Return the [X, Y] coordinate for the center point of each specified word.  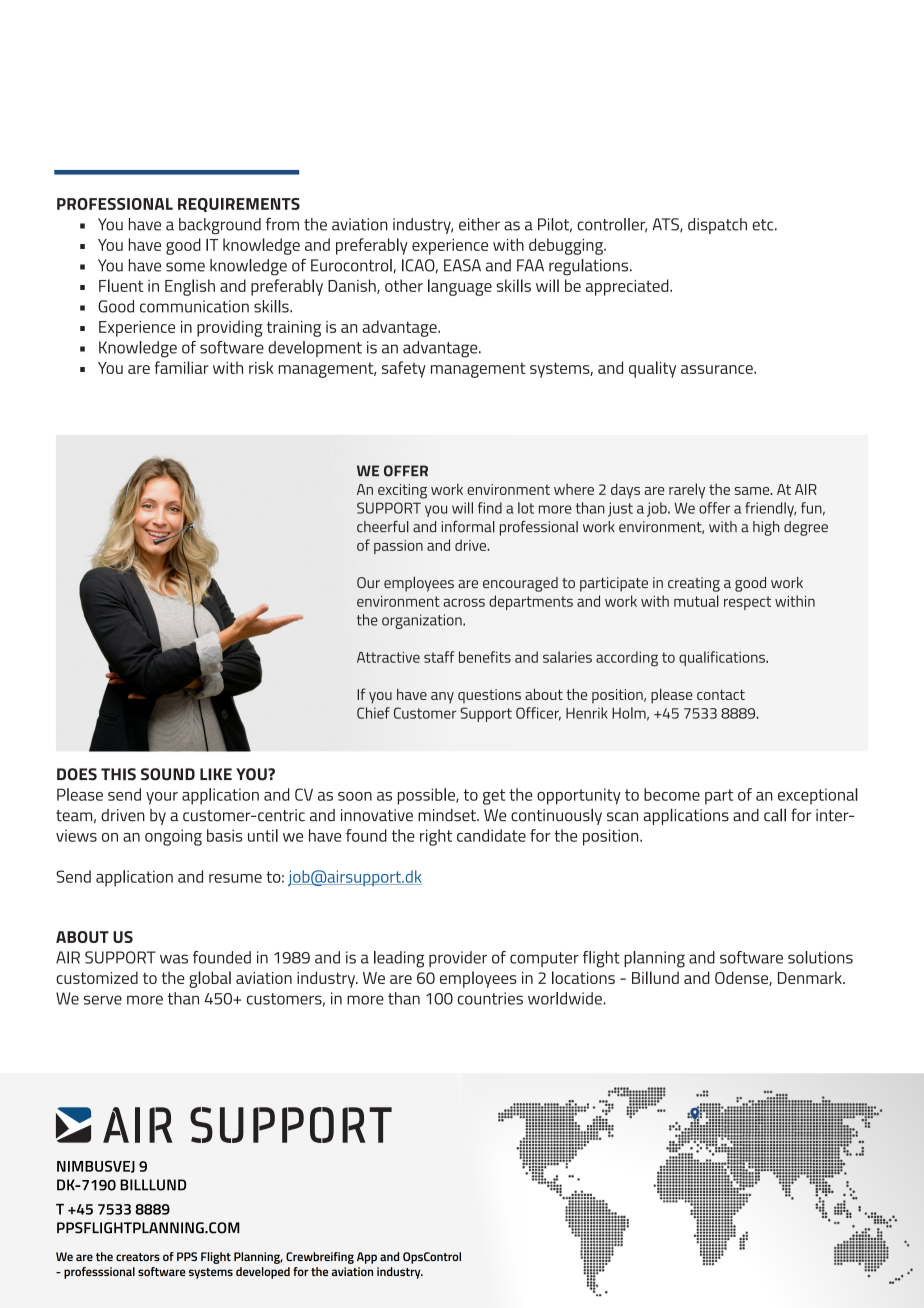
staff [439, 657]
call [775, 815]
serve [103, 1000]
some [185, 267]
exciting [402, 491]
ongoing [173, 837]
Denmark [811, 977]
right [436, 837]
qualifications [723, 658]
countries [490, 998]
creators [138, 1257]
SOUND [168, 774]
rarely [687, 491]
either [479, 224]
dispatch [717, 226]
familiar [182, 367]
